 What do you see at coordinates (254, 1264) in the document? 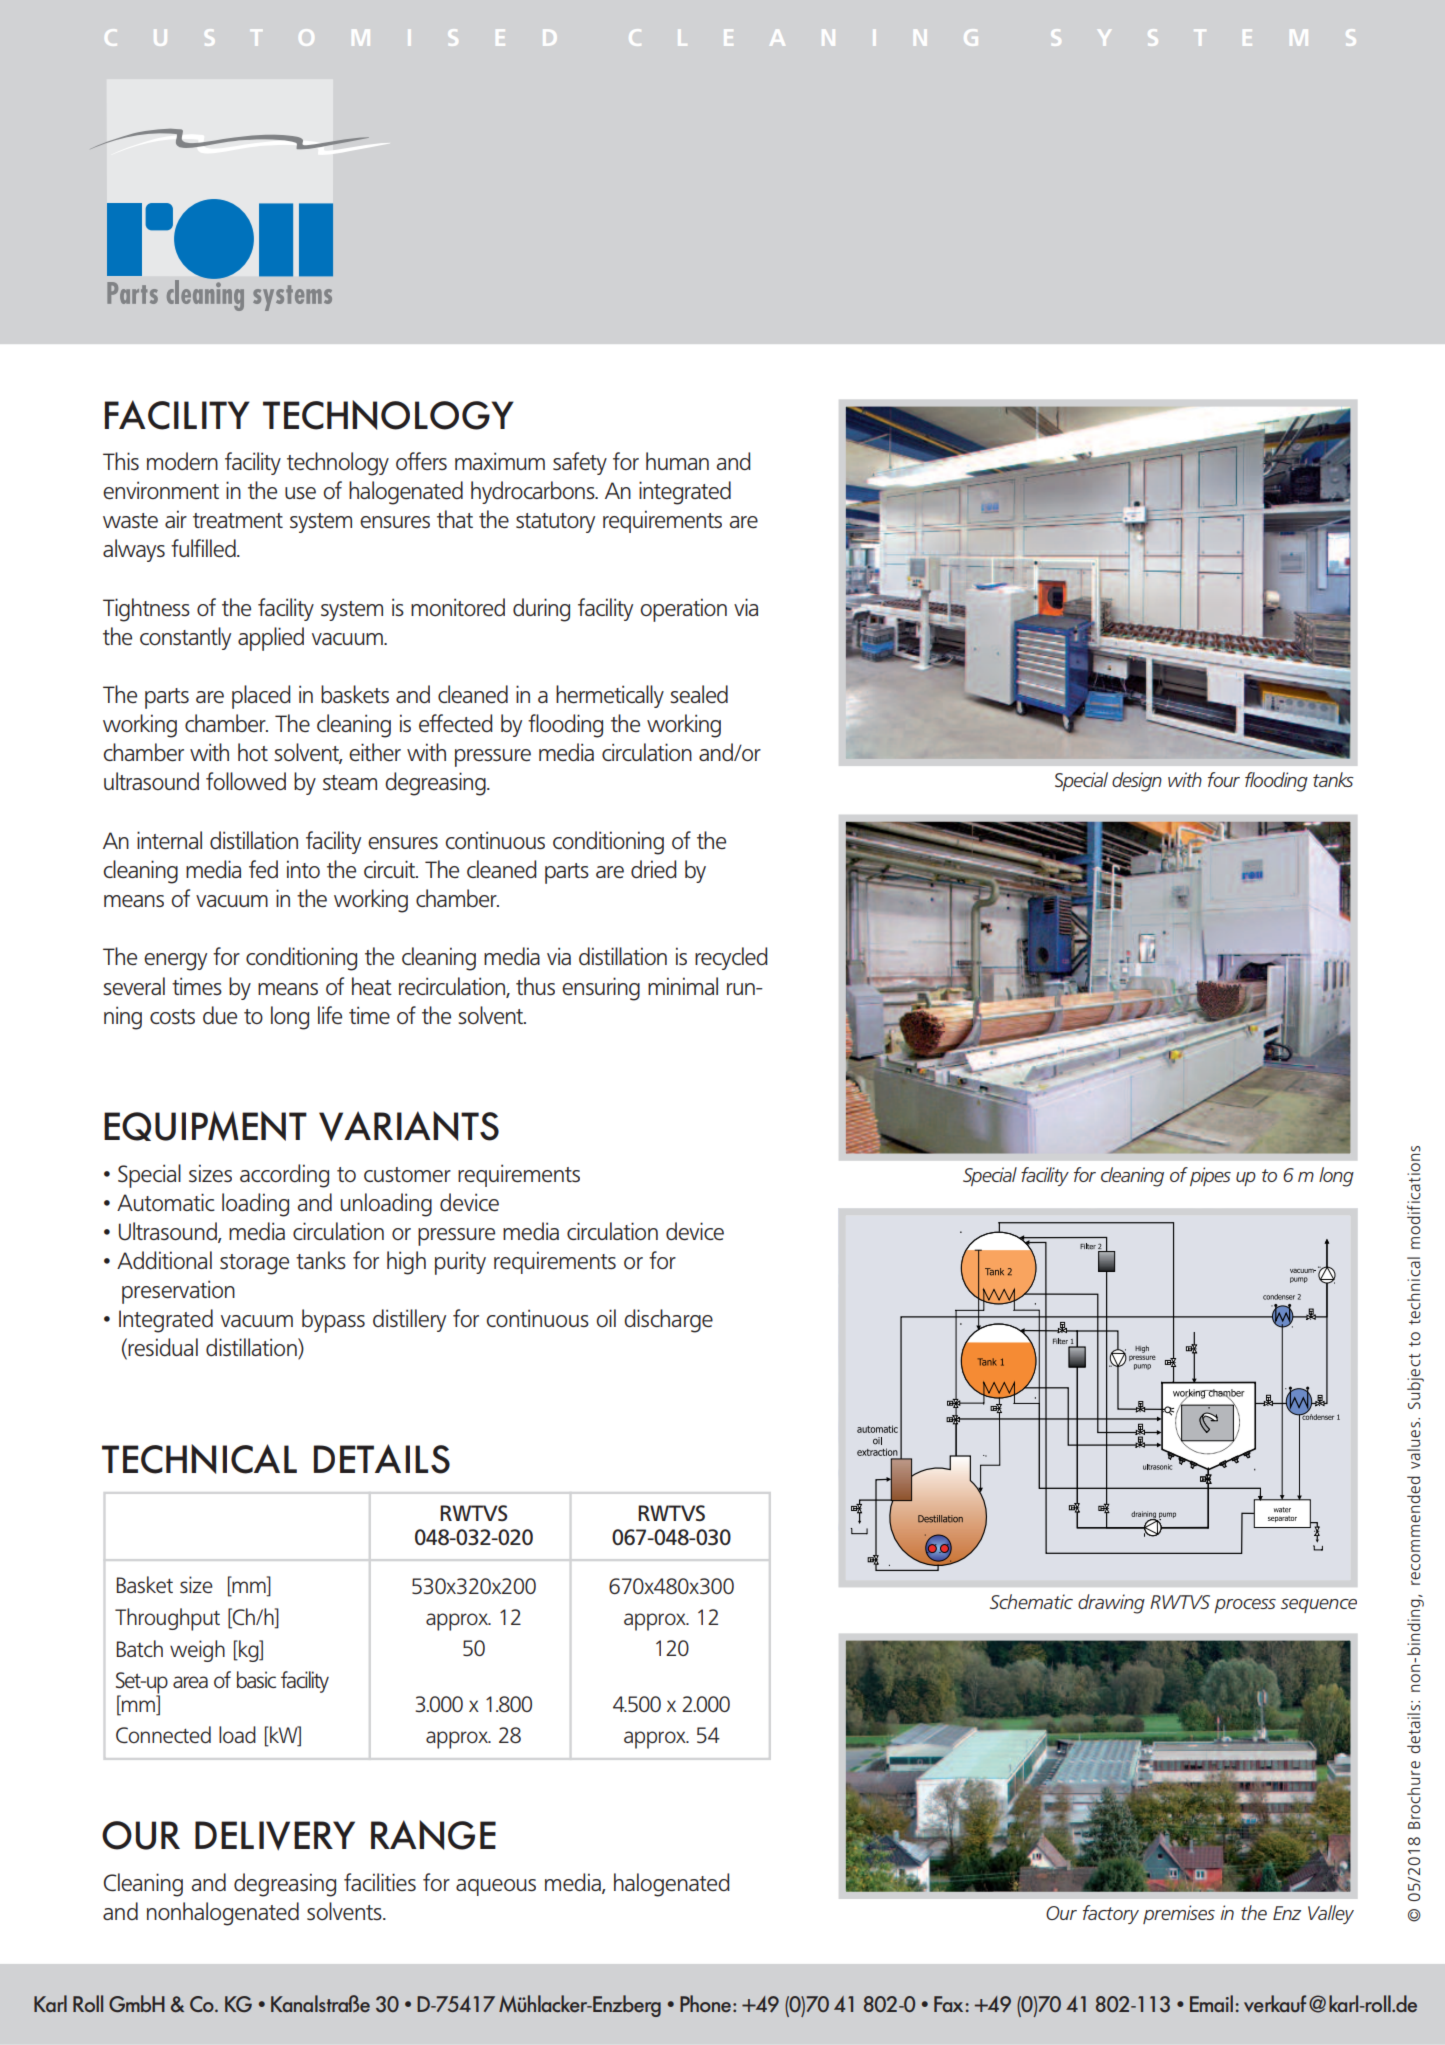
I see `storage` at bounding box center [254, 1264].
